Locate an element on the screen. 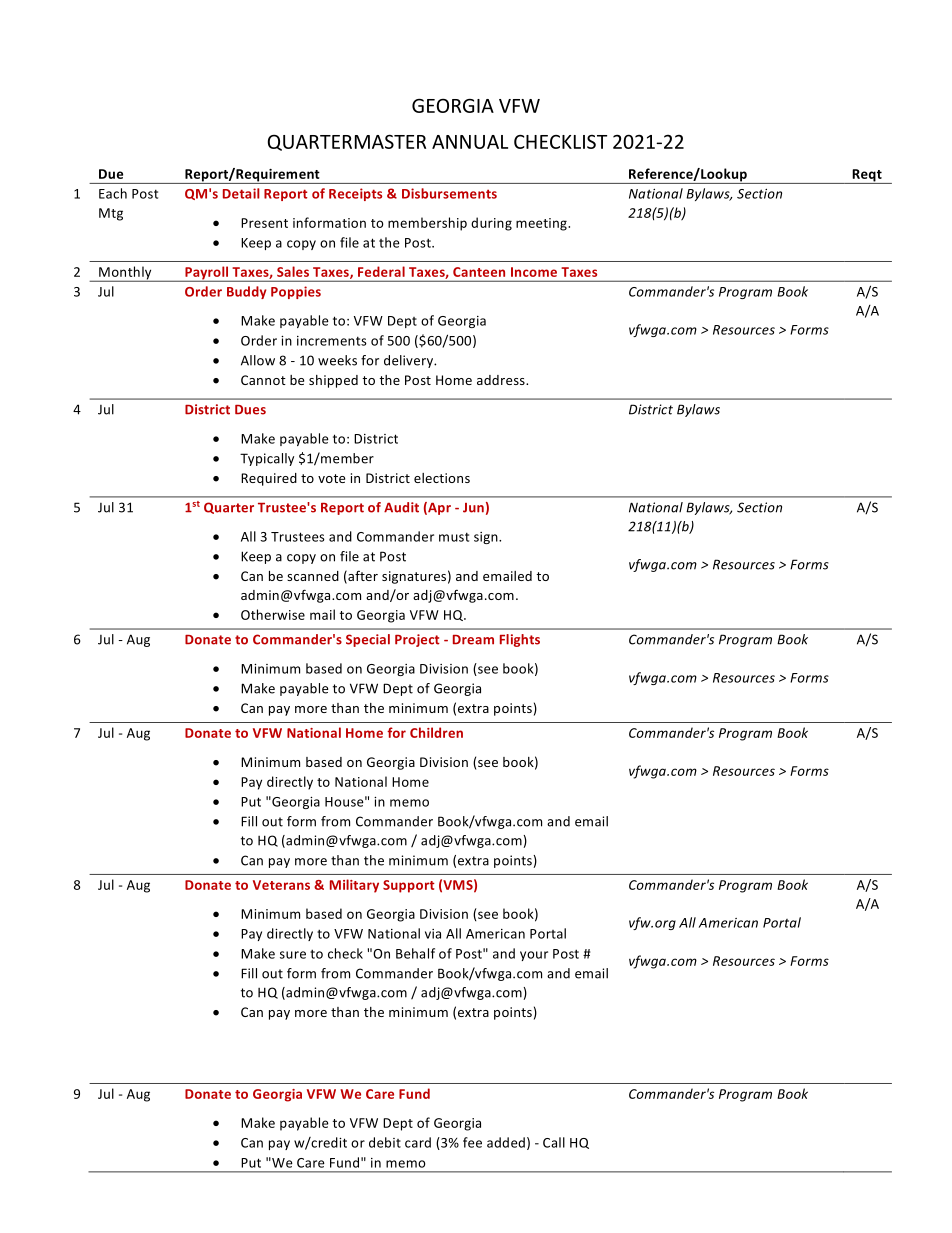  Special is located at coordinates (368, 640).
